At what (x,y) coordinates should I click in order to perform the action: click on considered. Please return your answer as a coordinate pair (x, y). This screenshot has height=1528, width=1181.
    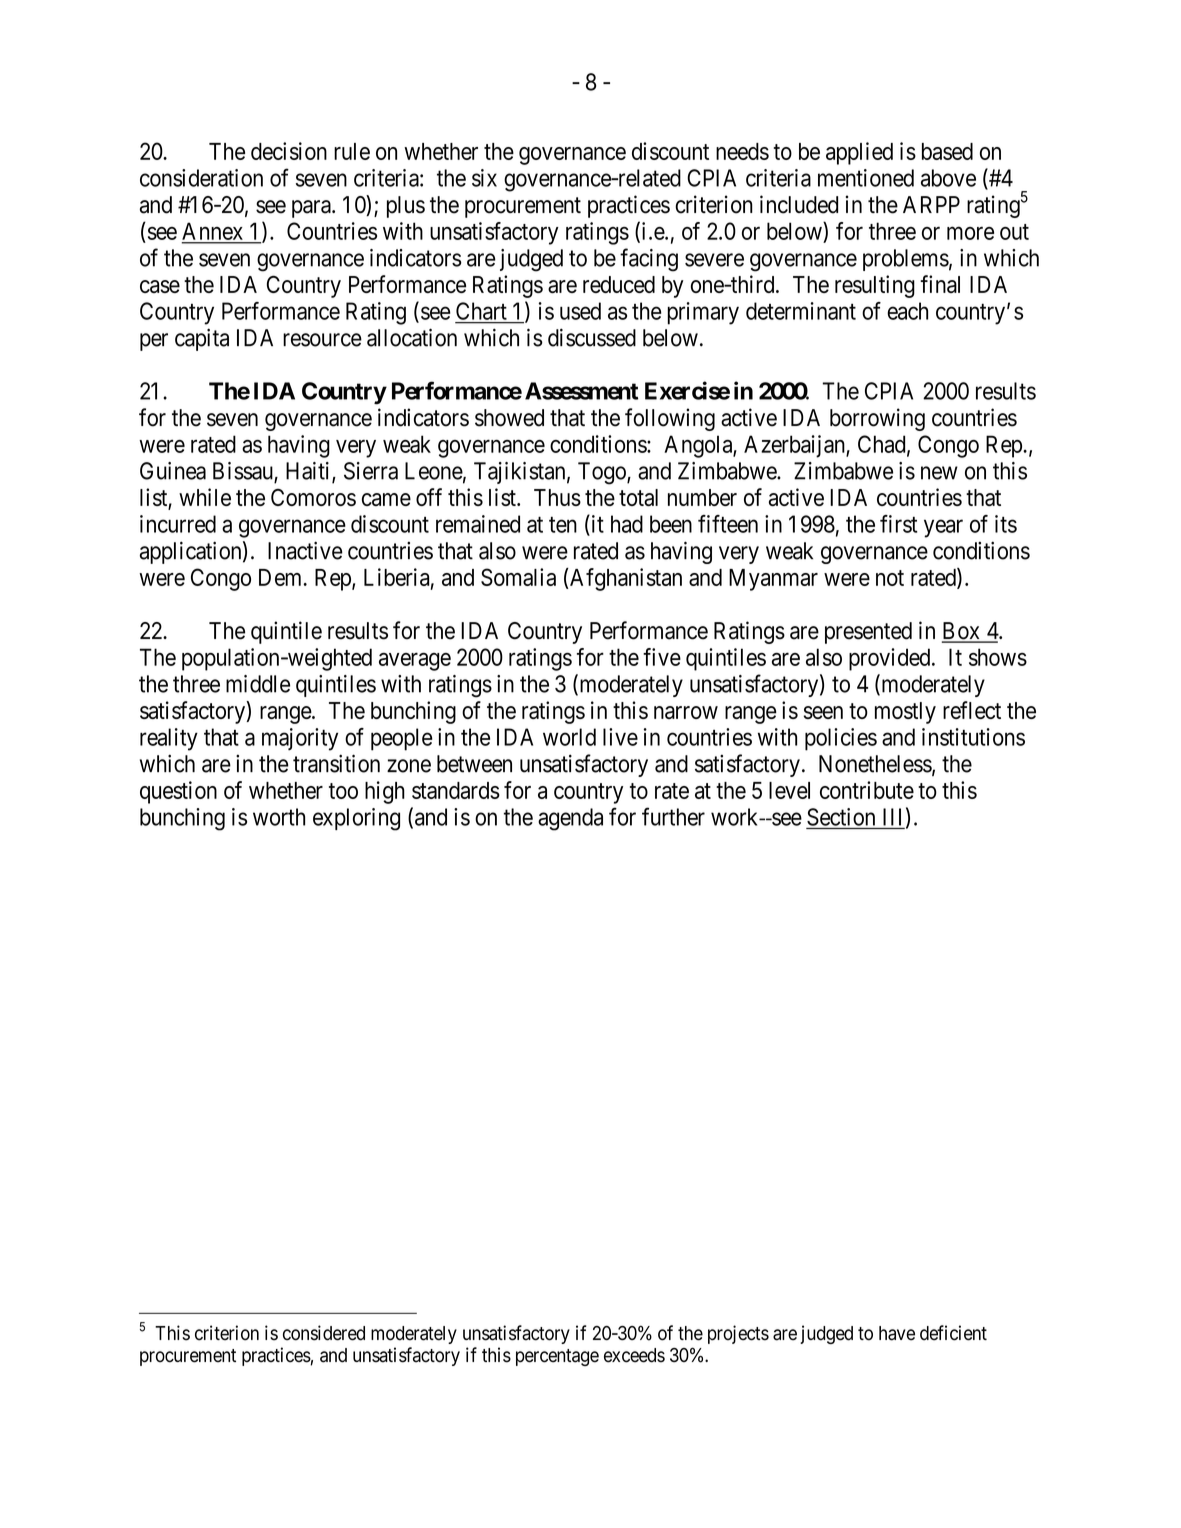
    Looking at the image, I should click on (324, 1333).
